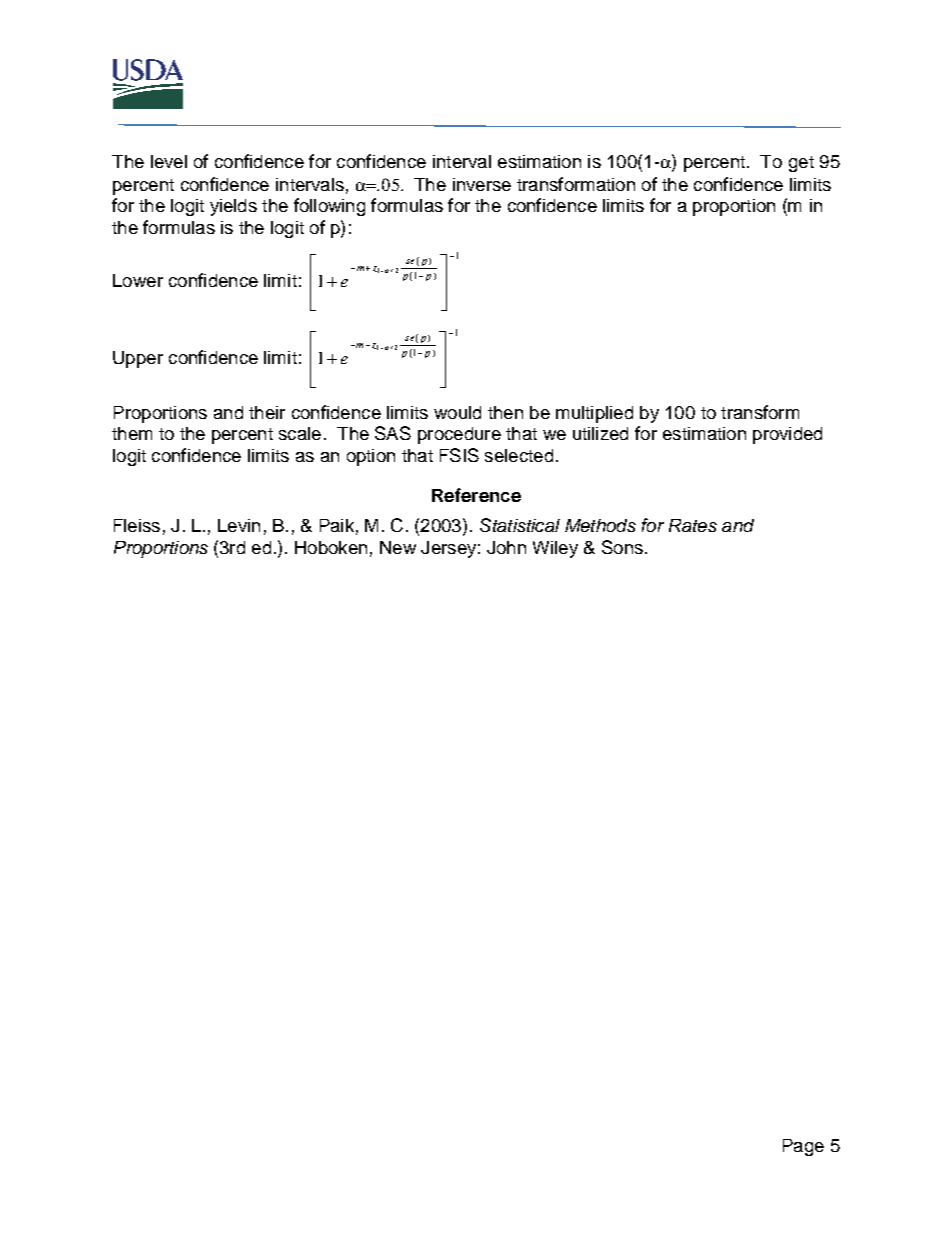  What do you see at coordinates (267, 412) in the screenshot?
I see `their` at bounding box center [267, 412].
